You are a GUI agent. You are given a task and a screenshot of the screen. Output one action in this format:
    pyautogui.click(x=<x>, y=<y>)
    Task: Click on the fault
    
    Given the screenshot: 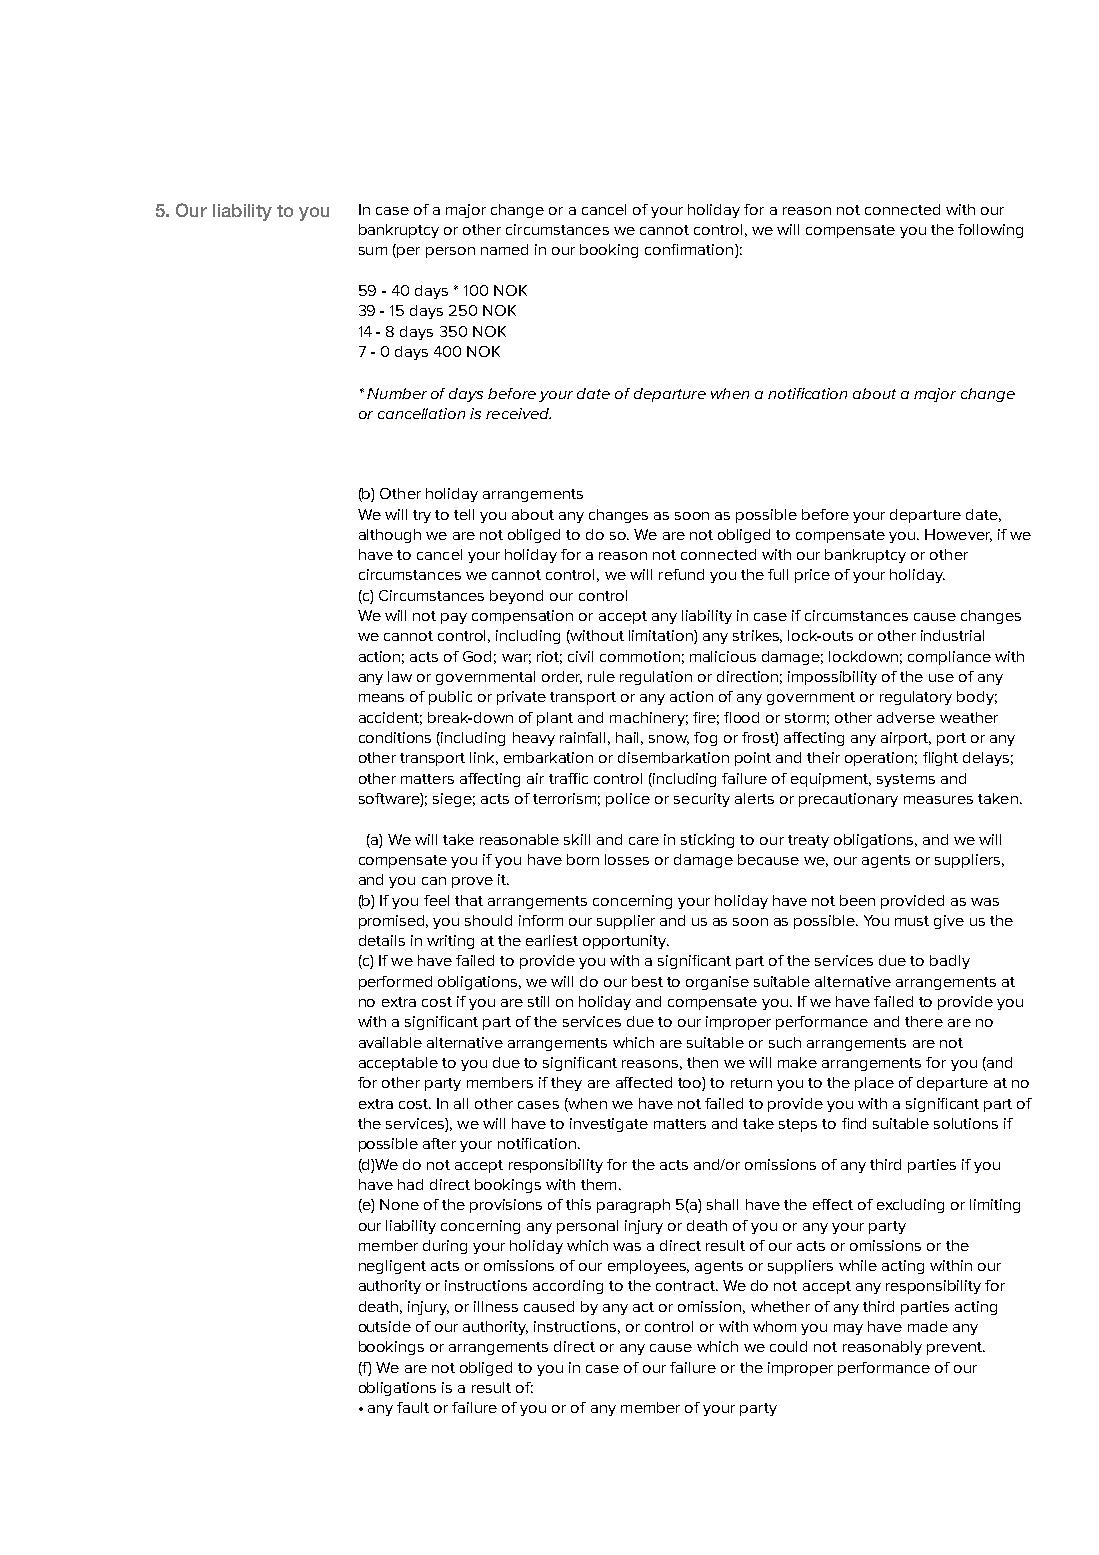 What is the action you would take?
    pyautogui.click(x=413, y=1407)
